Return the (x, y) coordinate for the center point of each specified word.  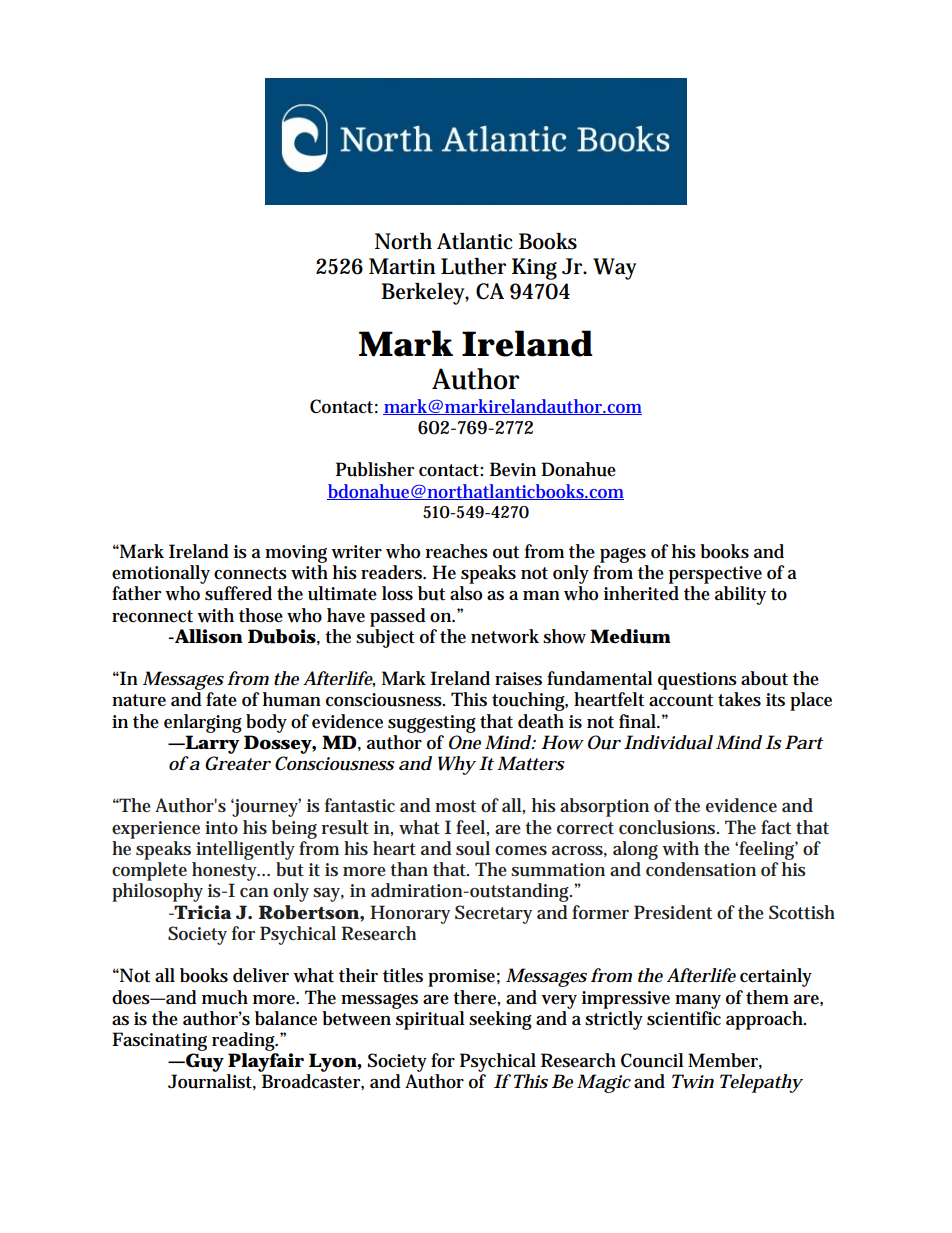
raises (518, 679)
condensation (701, 869)
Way (614, 269)
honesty (226, 871)
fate (221, 699)
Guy (204, 1062)
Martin (402, 266)
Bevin (513, 469)
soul (473, 848)
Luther (473, 266)
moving (296, 554)
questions (697, 681)
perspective (715, 575)
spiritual (430, 1020)
